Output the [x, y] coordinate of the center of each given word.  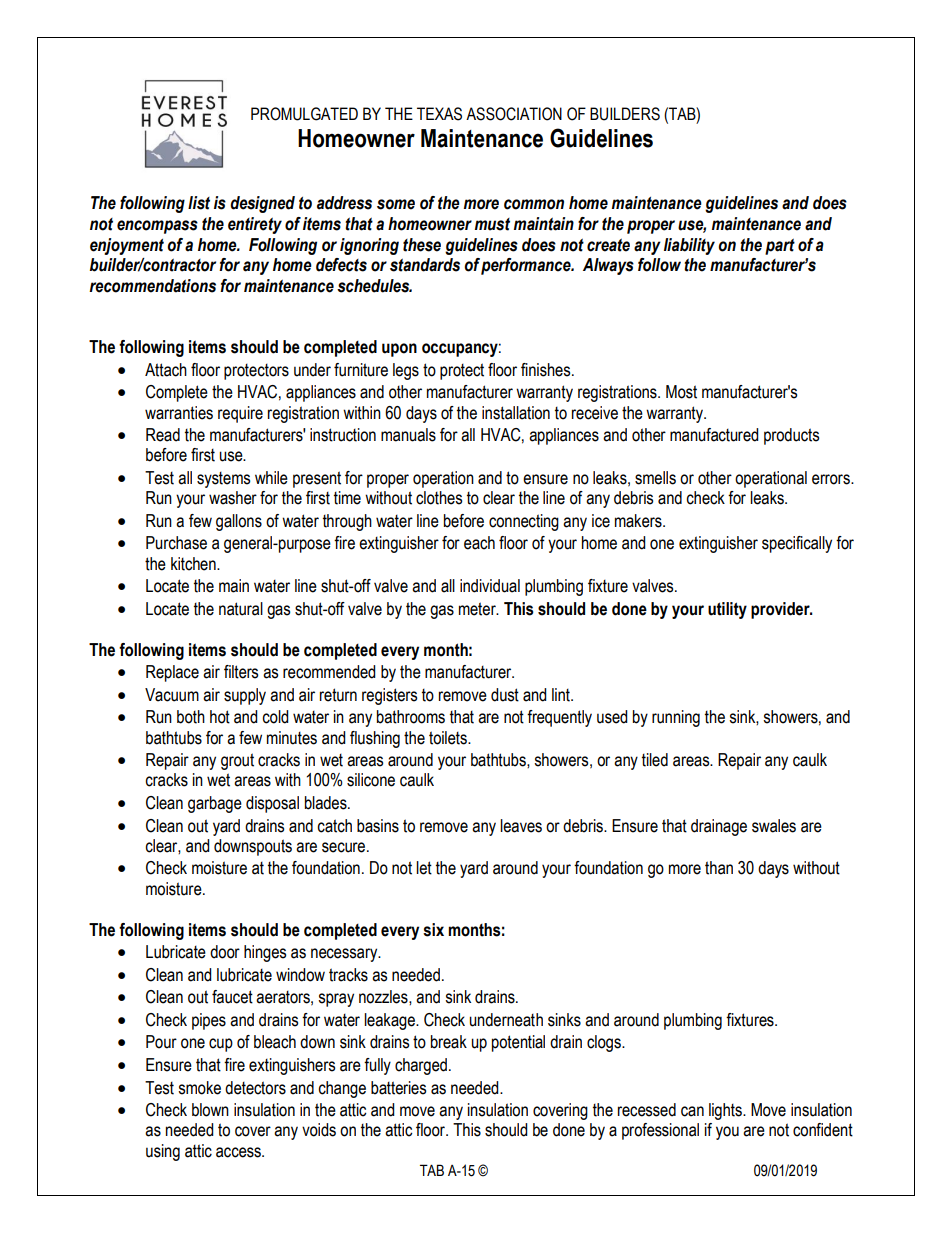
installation [516, 413]
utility [727, 610]
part [780, 246]
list [199, 203]
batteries [398, 1088]
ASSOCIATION [514, 114]
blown [210, 1110]
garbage [215, 804]
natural [241, 609]
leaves [521, 826]
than [719, 868]
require [240, 414]
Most [681, 392]
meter [478, 609]
